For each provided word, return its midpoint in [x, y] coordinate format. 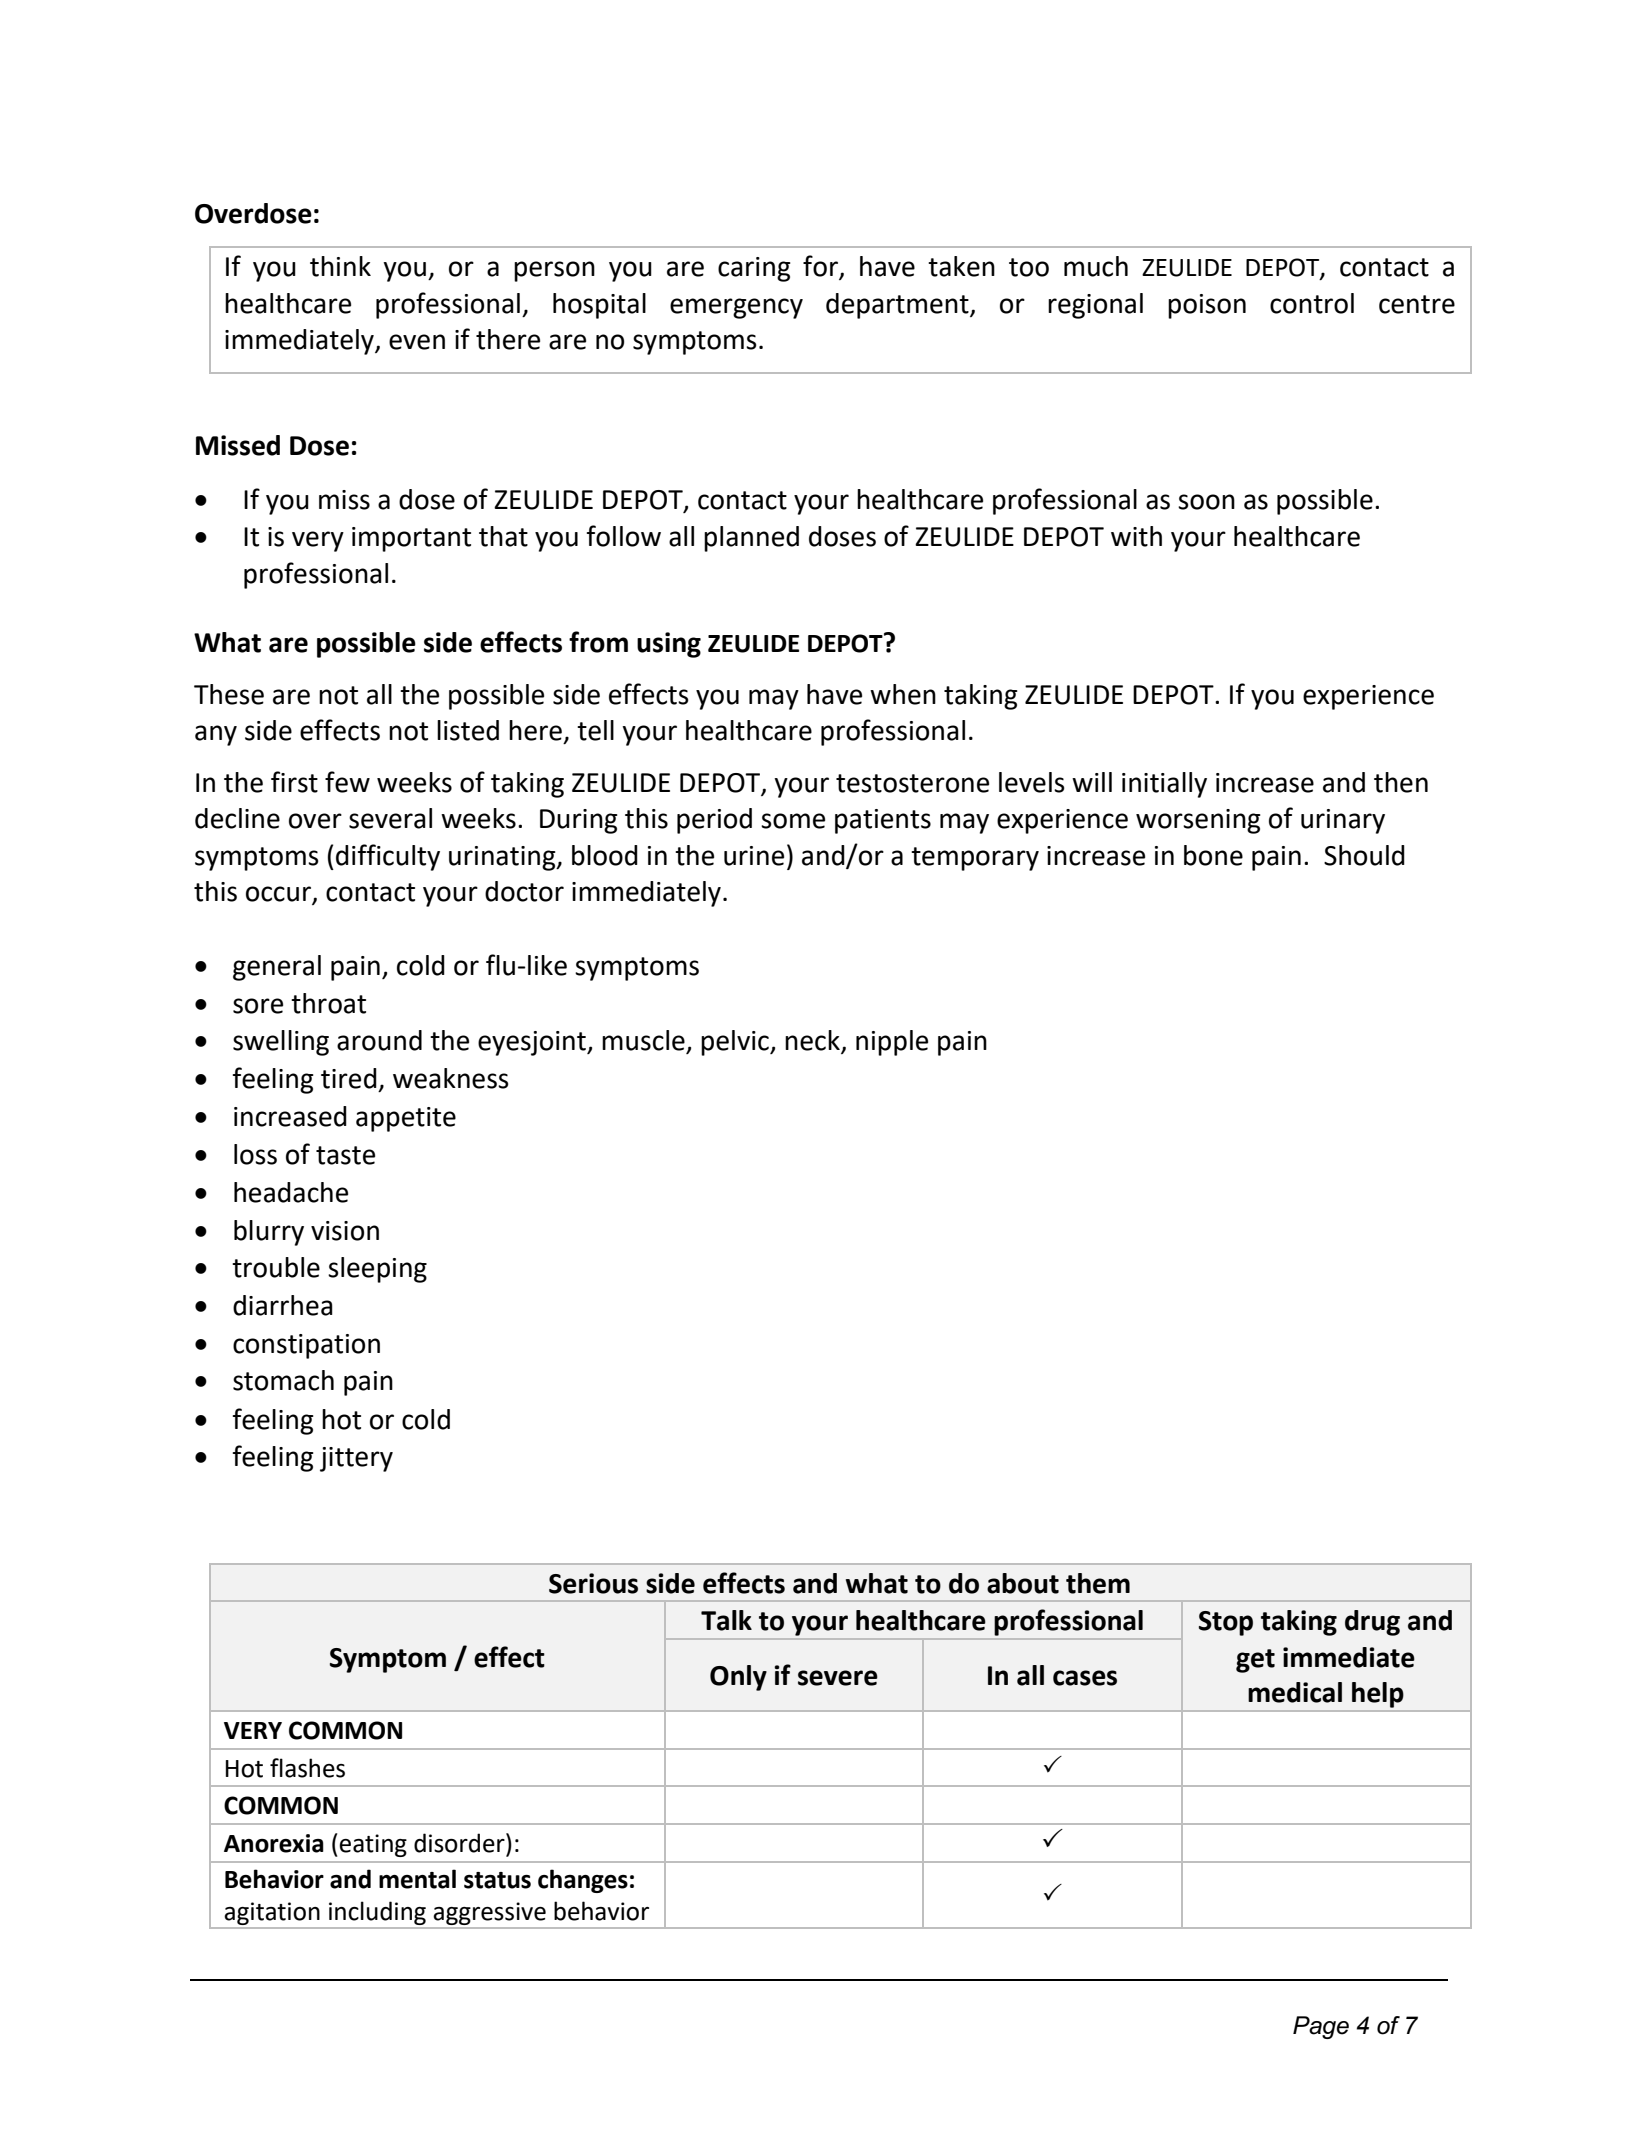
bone [1213, 855]
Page [1321, 2027]
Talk [726, 1620]
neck [813, 1041]
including [377, 1914]
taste [345, 1155]
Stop [1226, 1623]
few [347, 782]
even [417, 342]
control [1312, 303]
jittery [356, 1459]
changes [583, 1881]
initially [1164, 785]
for [821, 267]
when [903, 694]
